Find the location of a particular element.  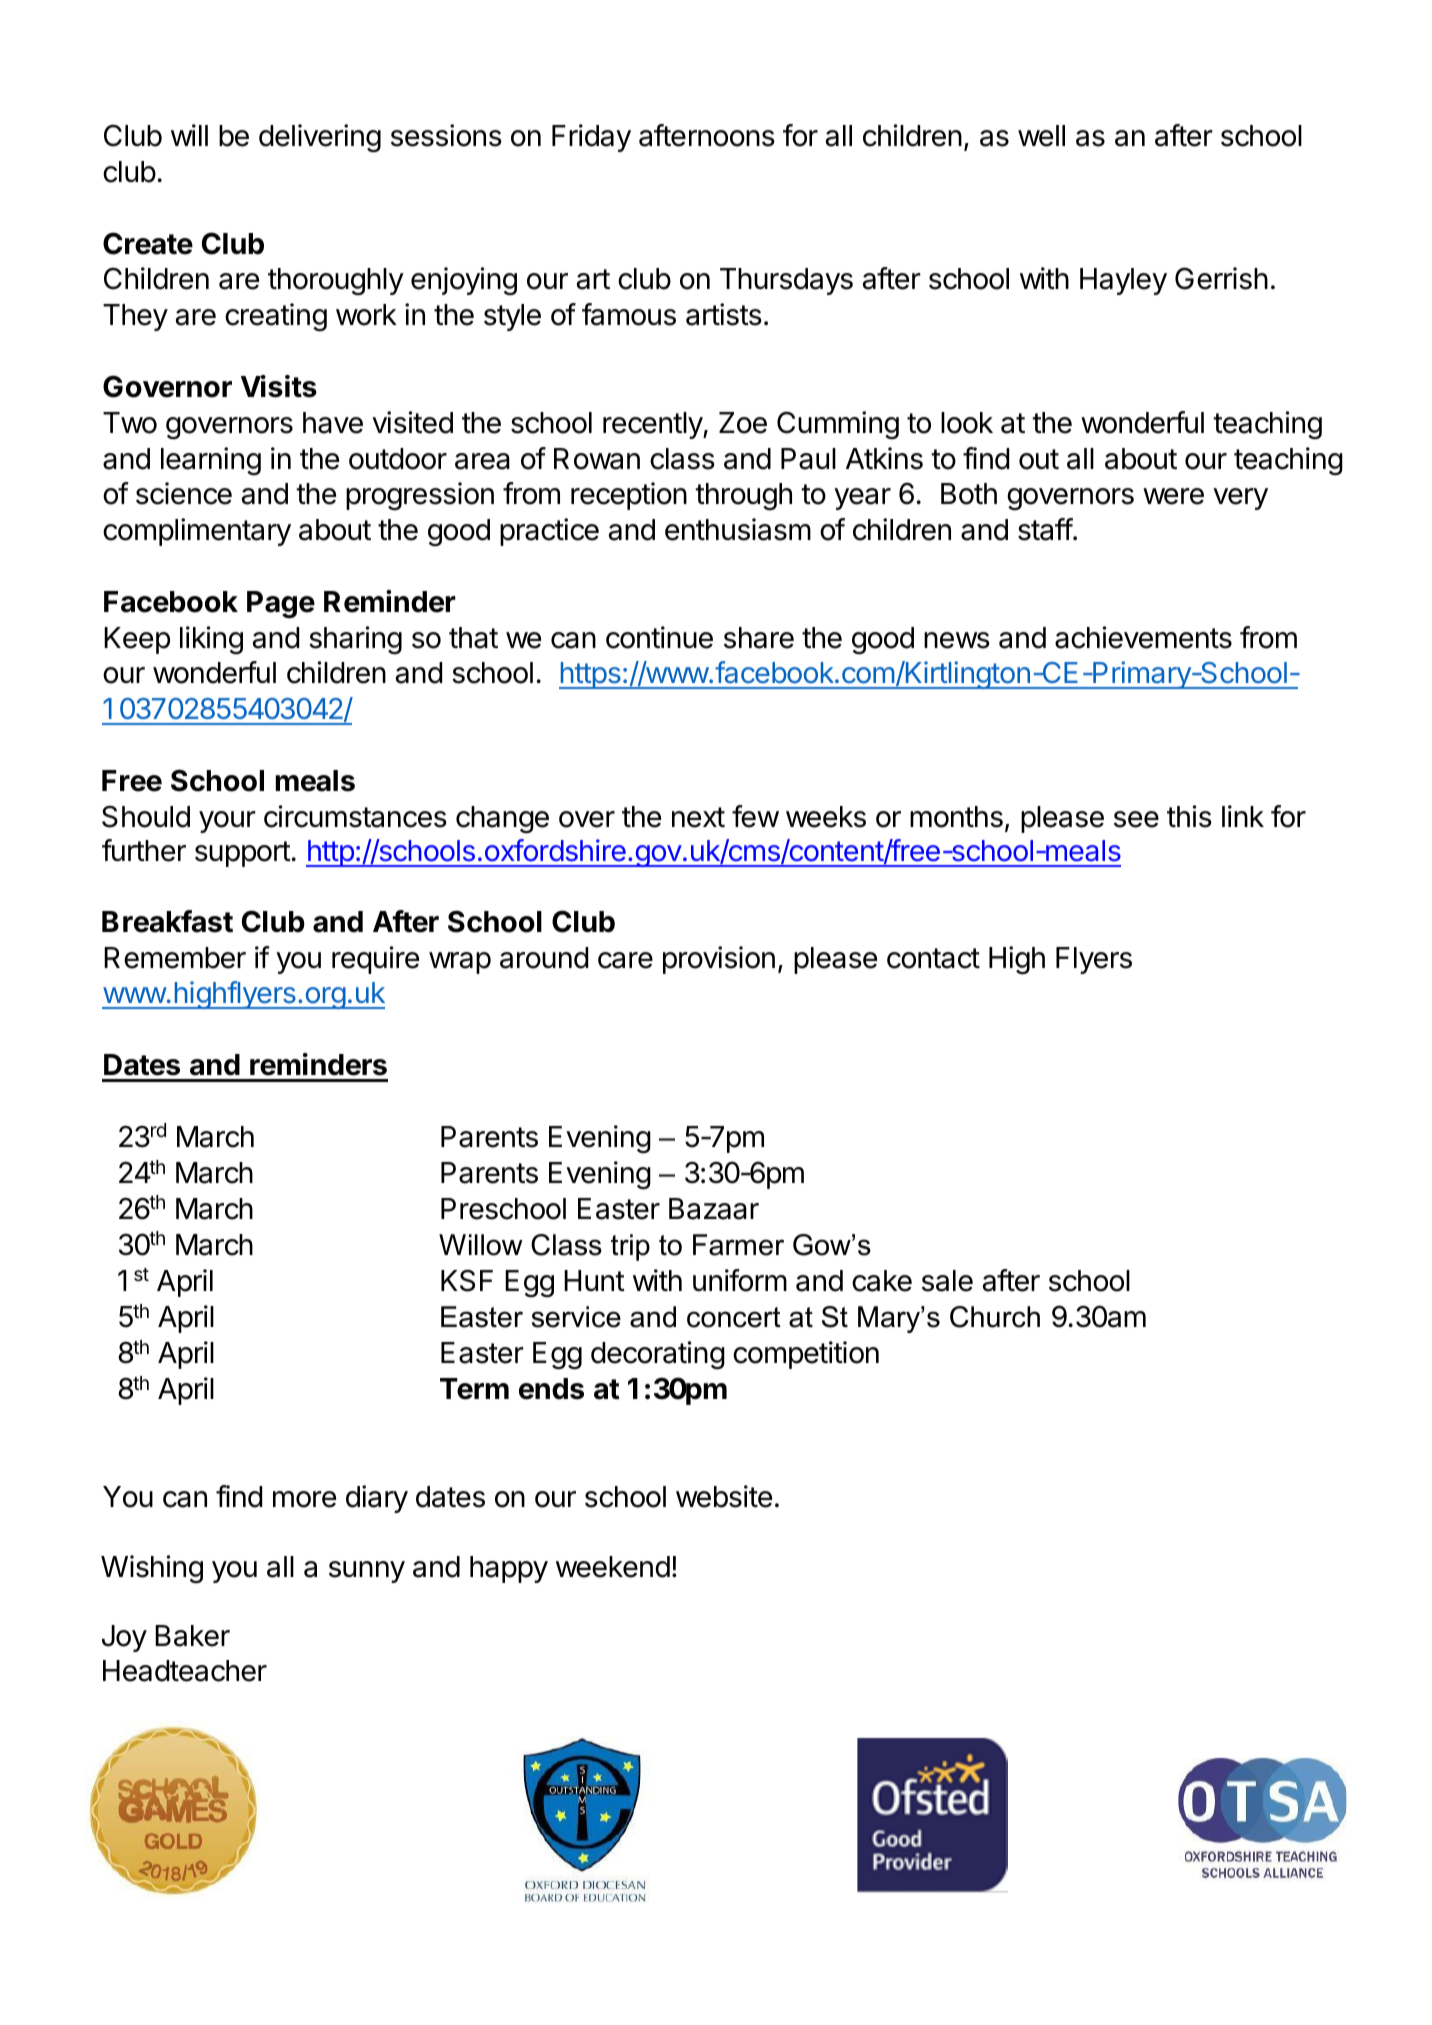

Friday is located at coordinates (591, 138).
